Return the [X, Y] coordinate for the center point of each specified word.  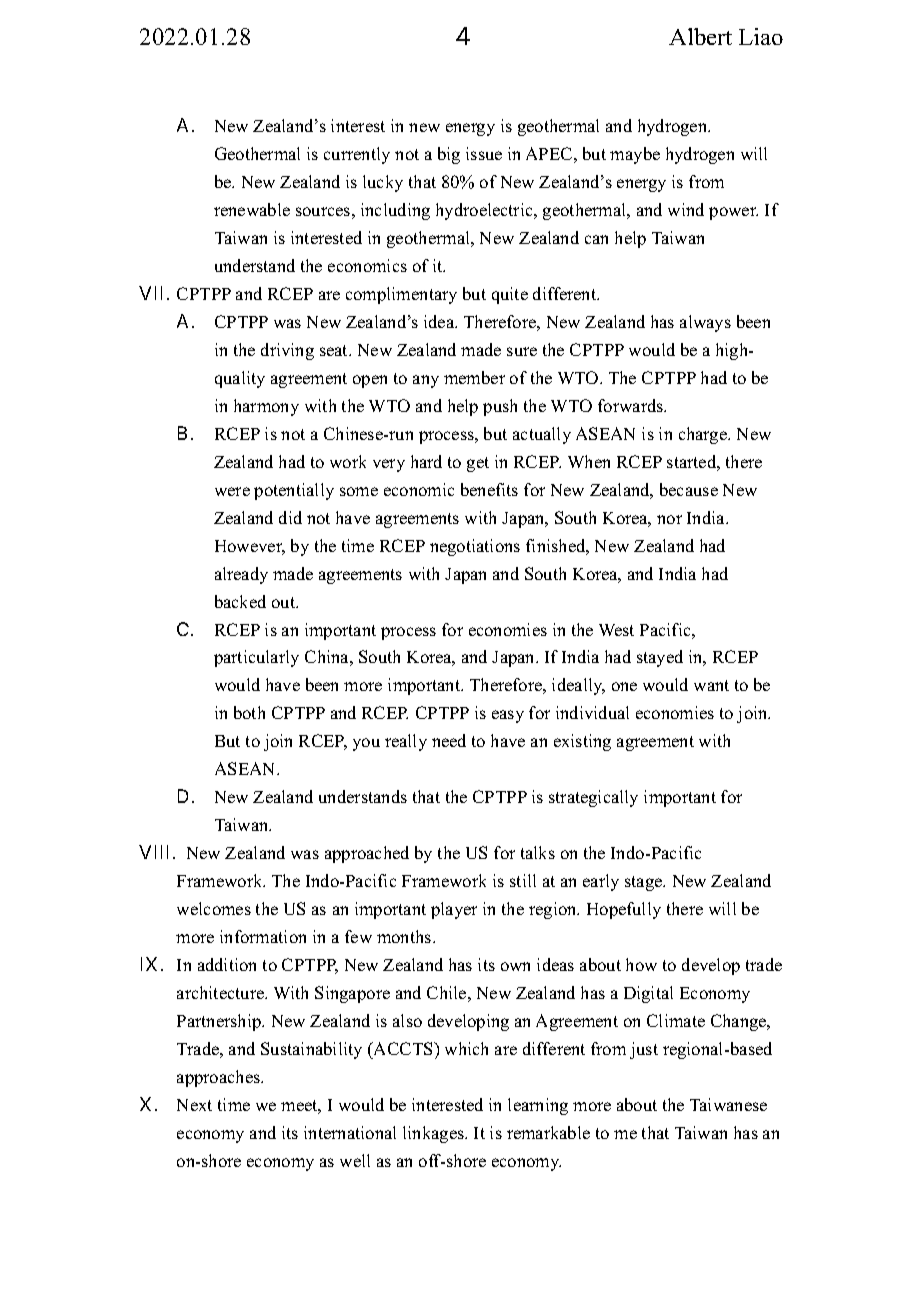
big [449, 155]
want [711, 685]
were [232, 491]
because [689, 489]
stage [645, 883]
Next [194, 1105]
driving [287, 351]
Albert [700, 36]
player [454, 910]
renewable [252, 209]
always [705, 323]
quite [510, 295]
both [249, 712]
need [449, 740]
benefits [489, 489]
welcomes [214, 908]
